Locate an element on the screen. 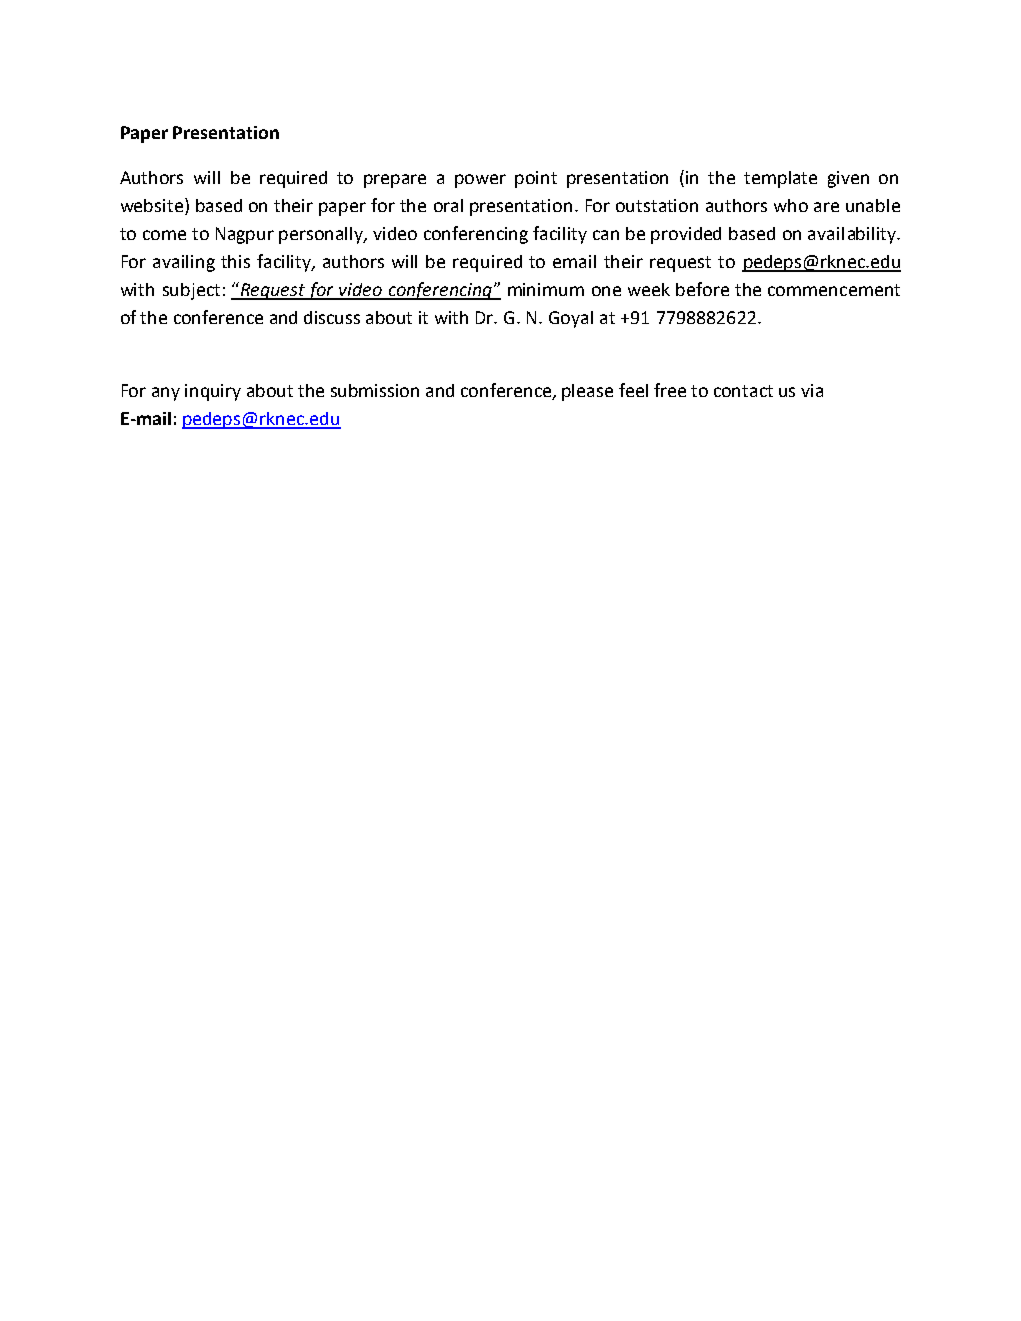 The image size is (1021, 1321). discuss is located at coordinates (332, 317).
